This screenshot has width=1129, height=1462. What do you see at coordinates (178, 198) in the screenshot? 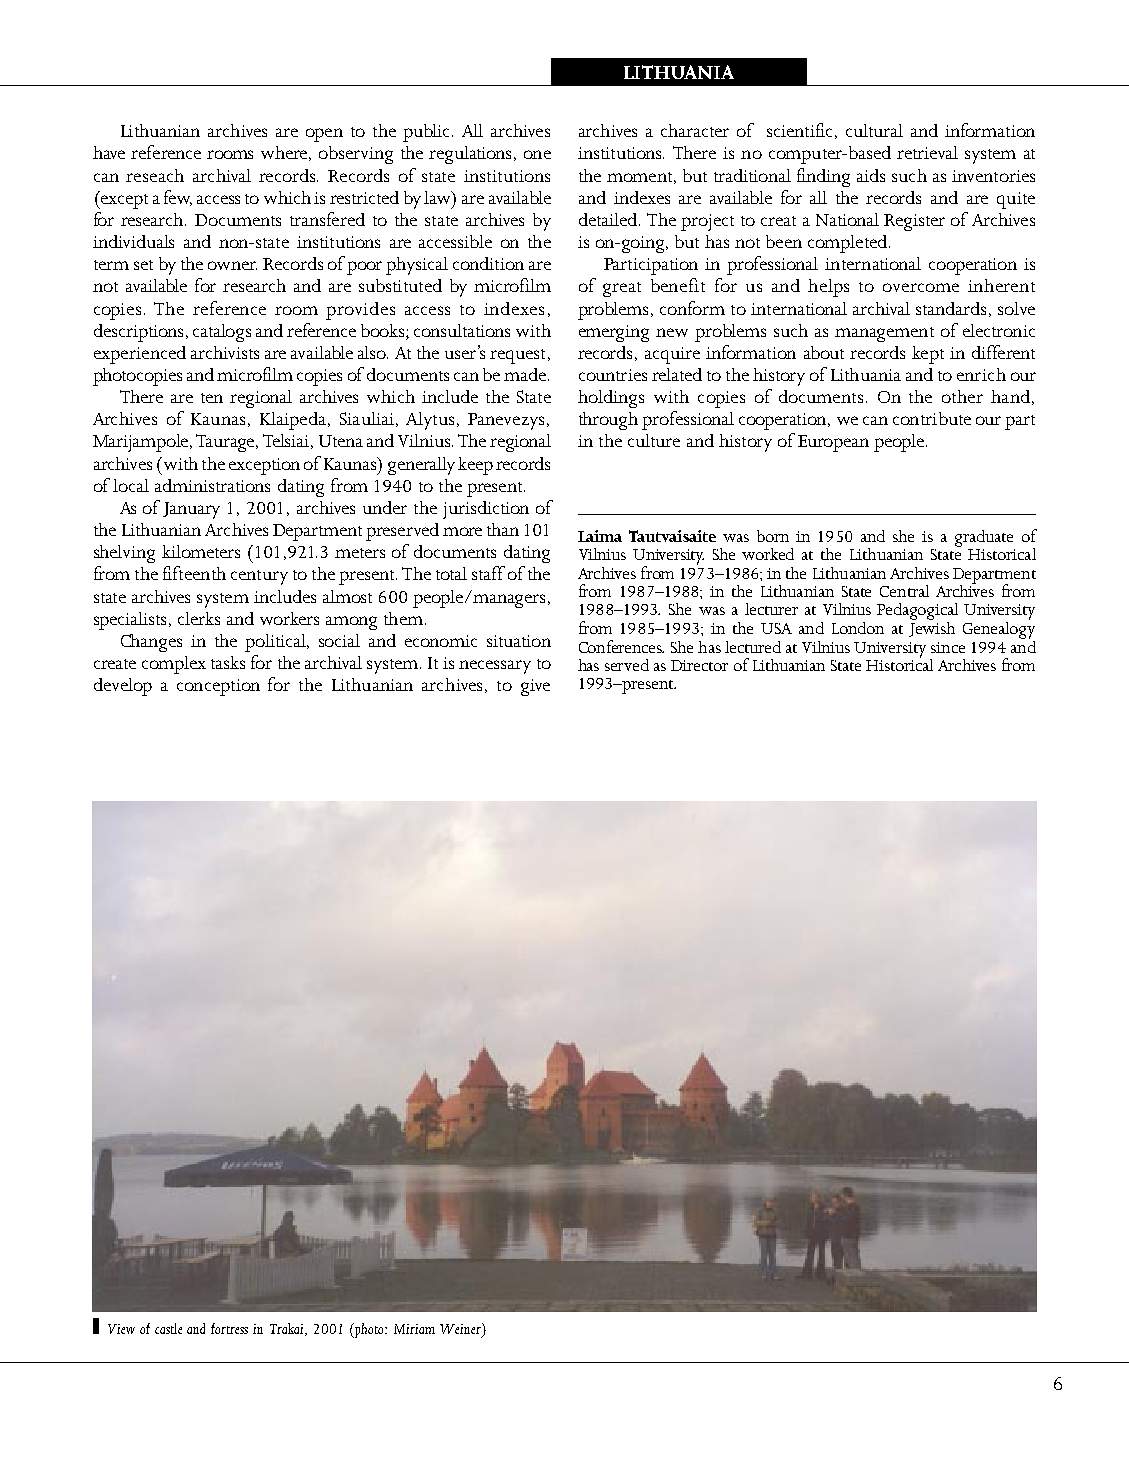
I see `few` at bounding box center [178, 198].
